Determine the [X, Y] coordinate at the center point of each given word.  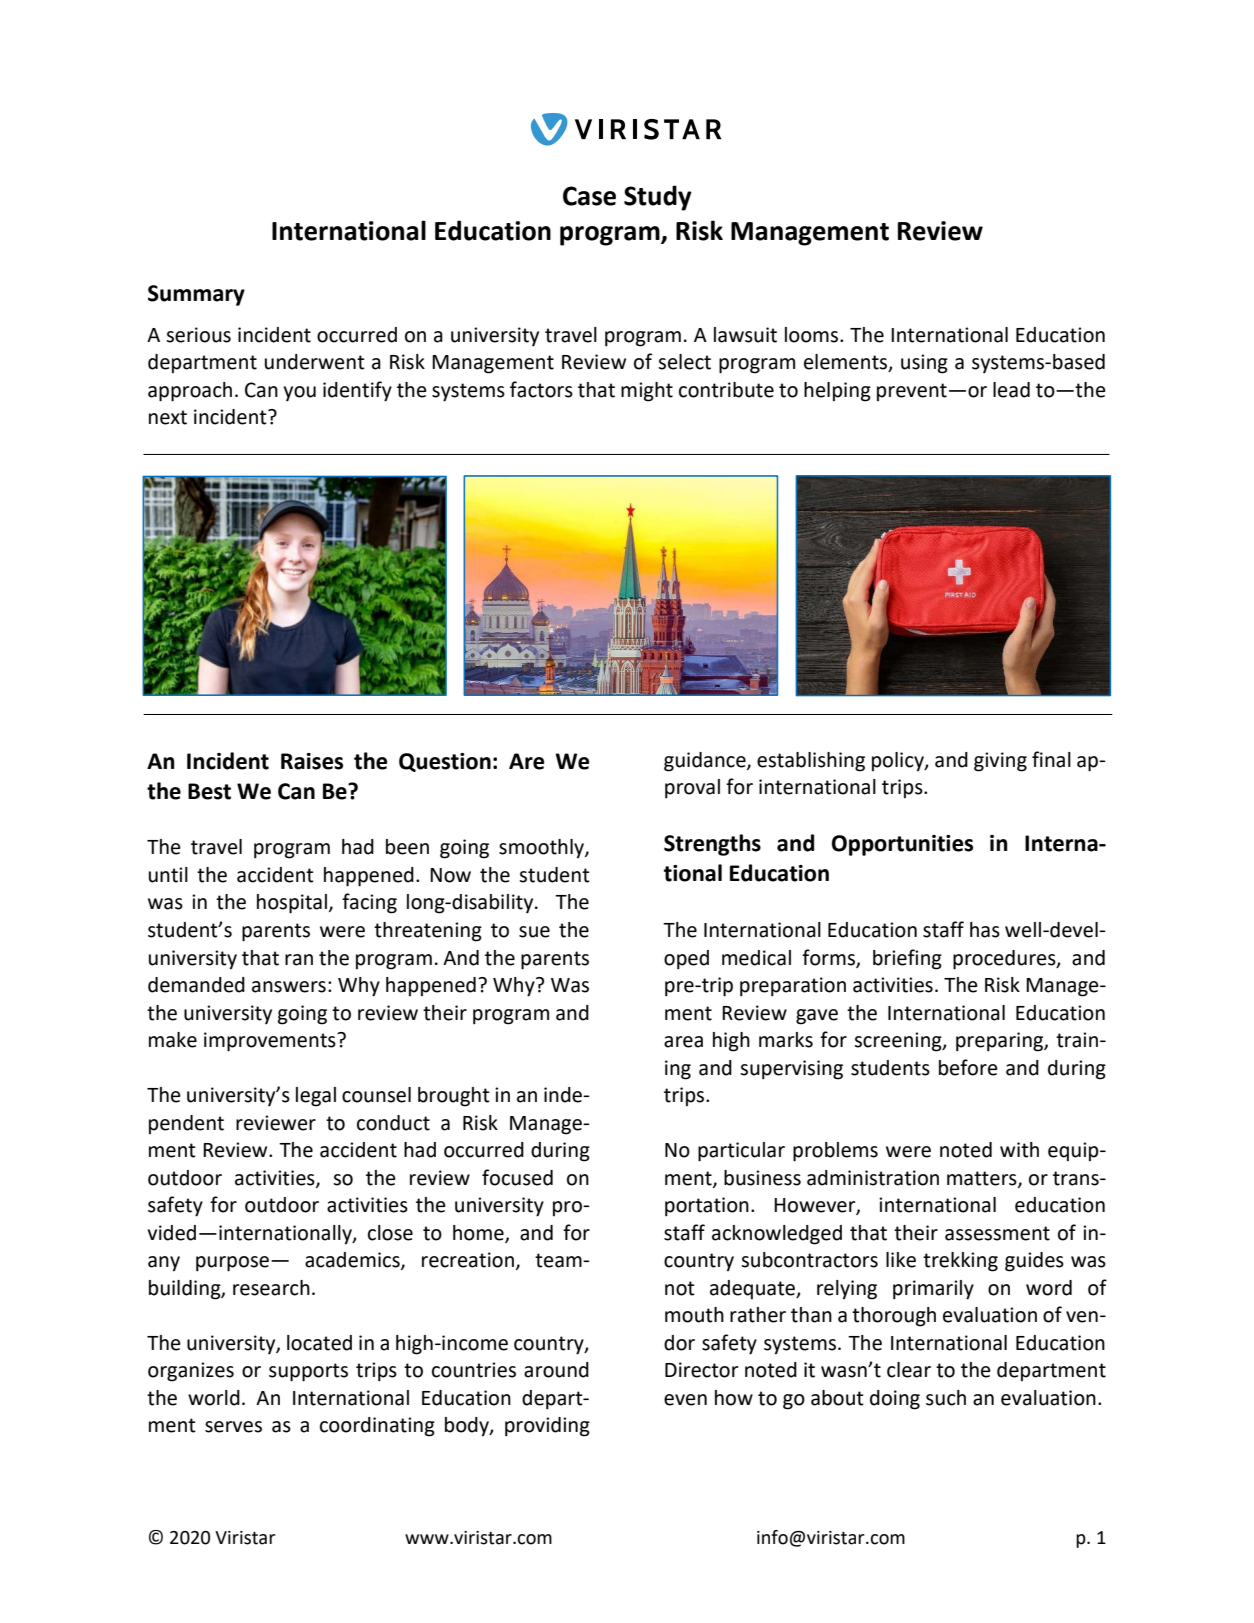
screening [899, 1042]
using [924, 364]
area [683, 1042]
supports [308, 1372]
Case [589, 196]
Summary [196, 295]
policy [899, 762]
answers [289, 987]
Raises [312, 761]
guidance [706, 762]
